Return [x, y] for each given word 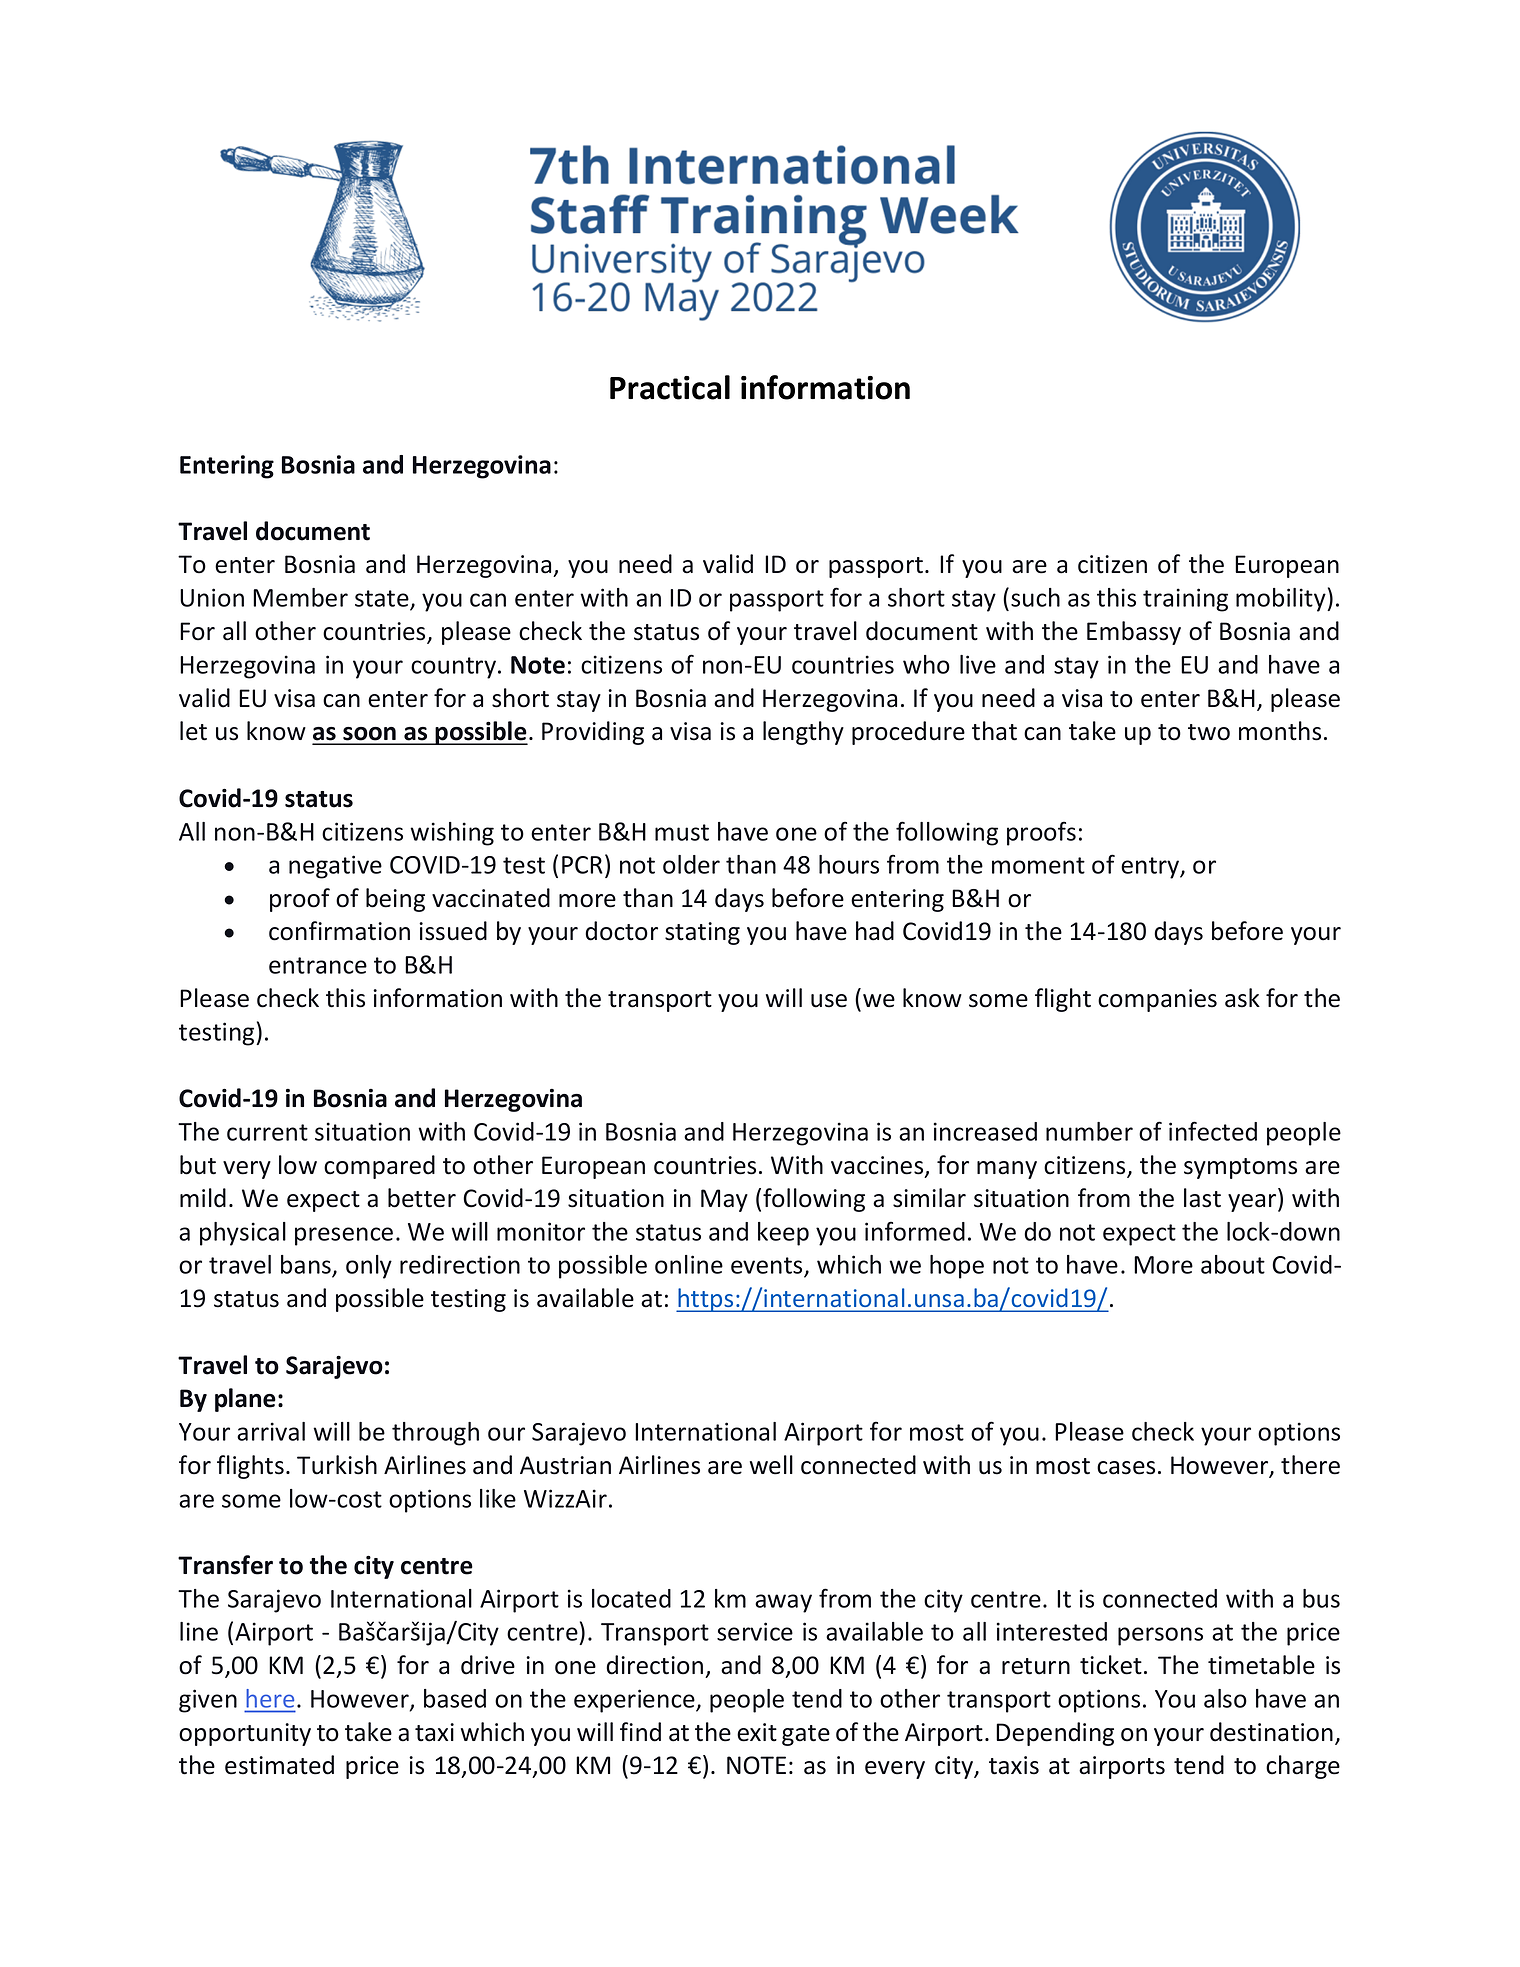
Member [300, 597]
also [1225, 1698]
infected [1213, 1131]
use [829, 1001]
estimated [279, 1765]
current [267, 1132]
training [1185, 600]
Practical [670, 387]
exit [757, 1732]
